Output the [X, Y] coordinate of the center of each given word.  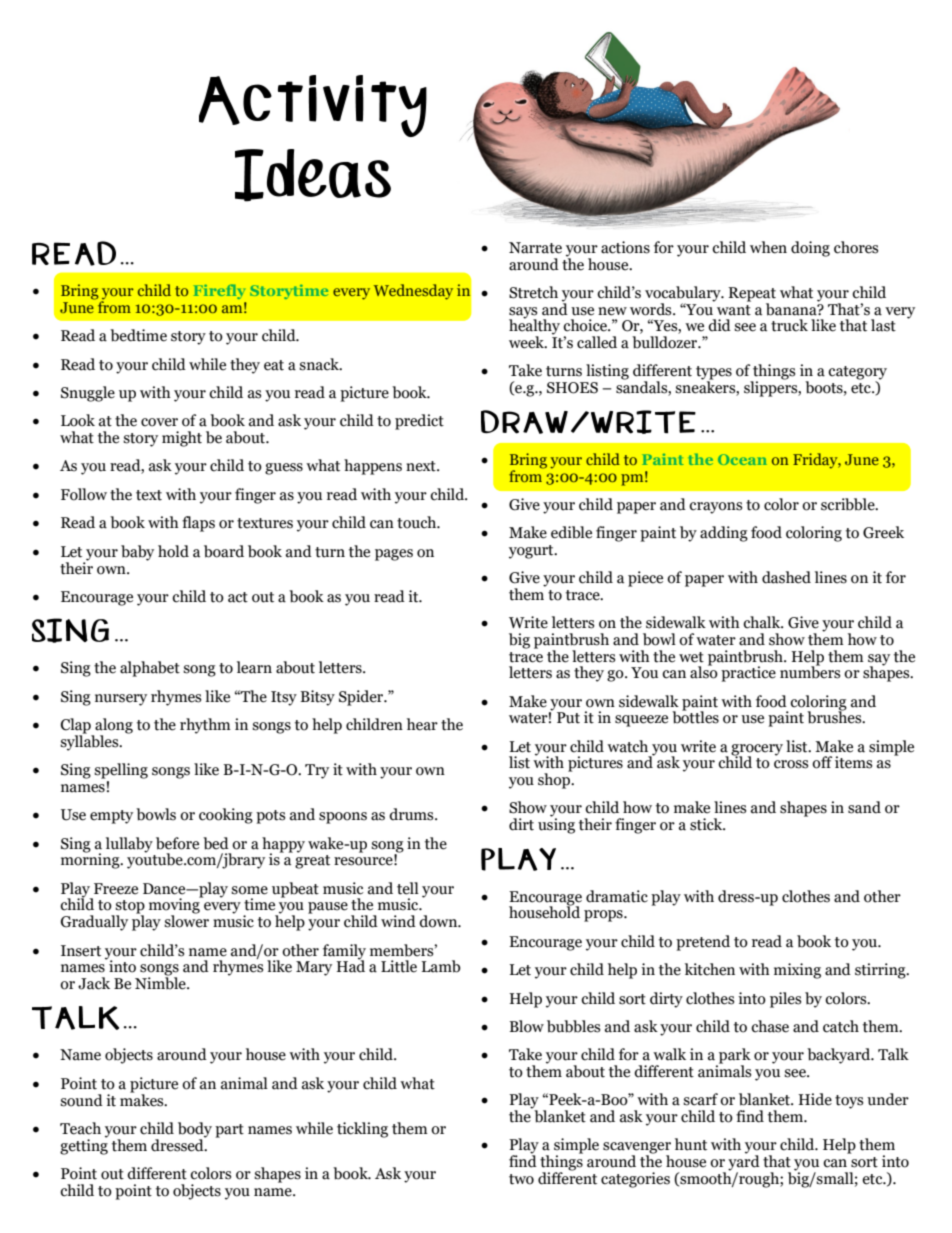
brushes [835, 716]
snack [320, 364]
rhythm [205, 726]
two [521, 1179]
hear [422, 724]
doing [810, 249]
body [195, 1131]
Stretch [533, 292]
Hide [815, 1099]
